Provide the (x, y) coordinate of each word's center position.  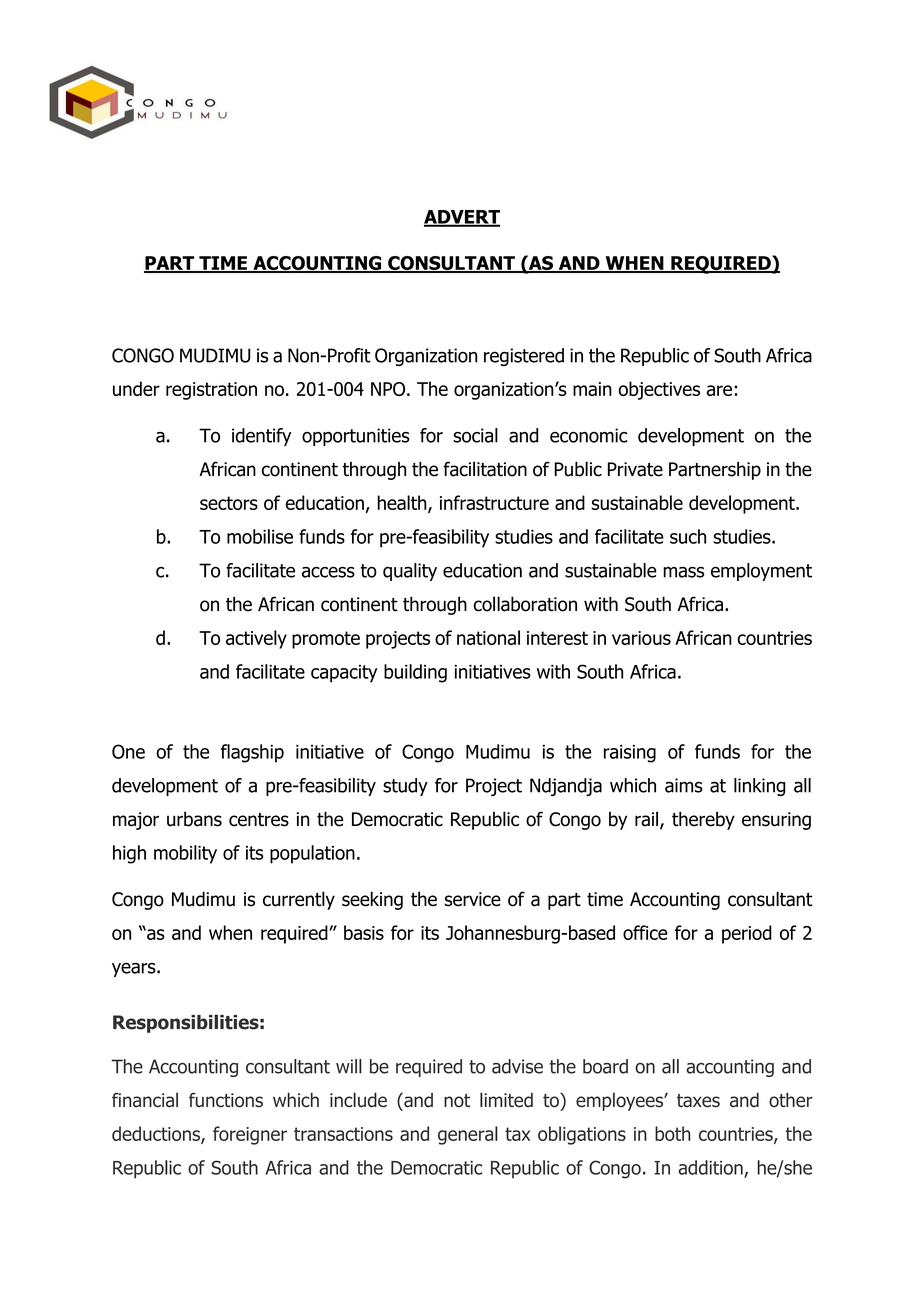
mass (683, 572)
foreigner (250, 1135)
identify (261, 437)
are (719, 390)
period (747, 934)
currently (299, 900)
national (488, 637)
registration (211, 391)
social (475, 435)
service (472, 899)
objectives (659, 390)
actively (256, 639)
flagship (252, 753)
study (405, 787)
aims (684, 785)
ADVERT (462, 218)
